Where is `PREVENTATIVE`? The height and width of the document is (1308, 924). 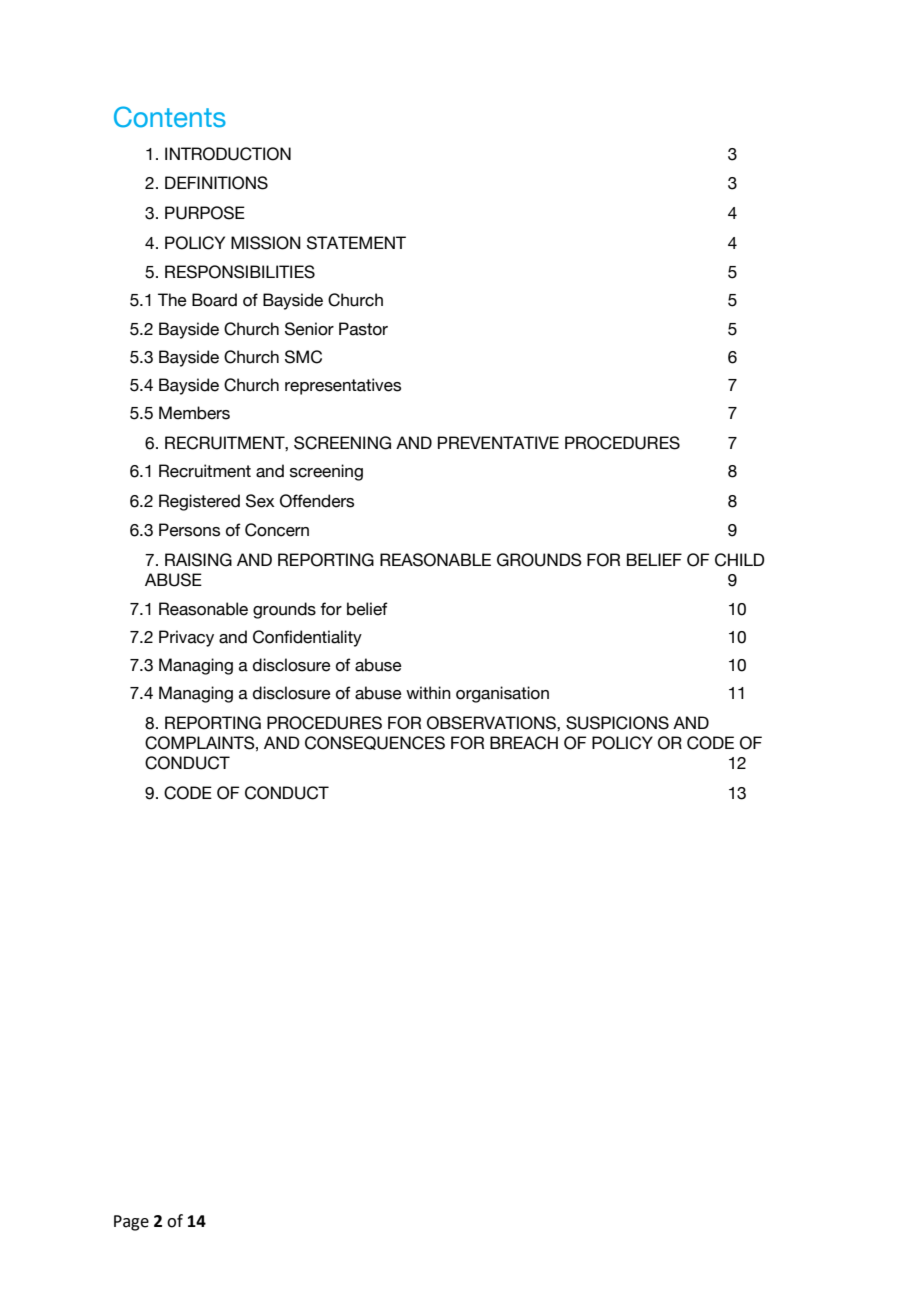
PREVENTATIVE is located at coordinates (498, 442).
